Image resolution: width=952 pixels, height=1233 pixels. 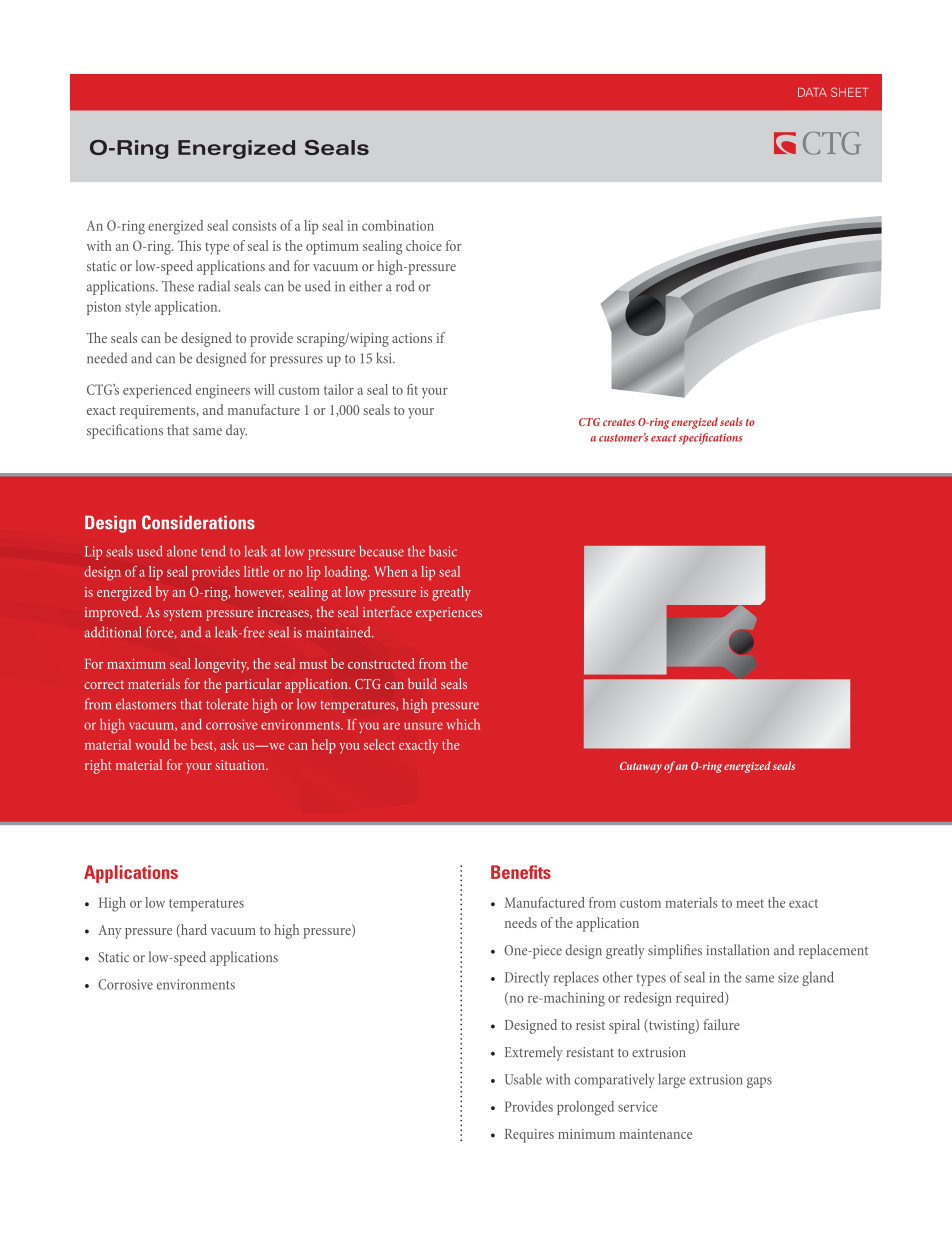 I want to click on experienced, so click(x=157, y=391).
